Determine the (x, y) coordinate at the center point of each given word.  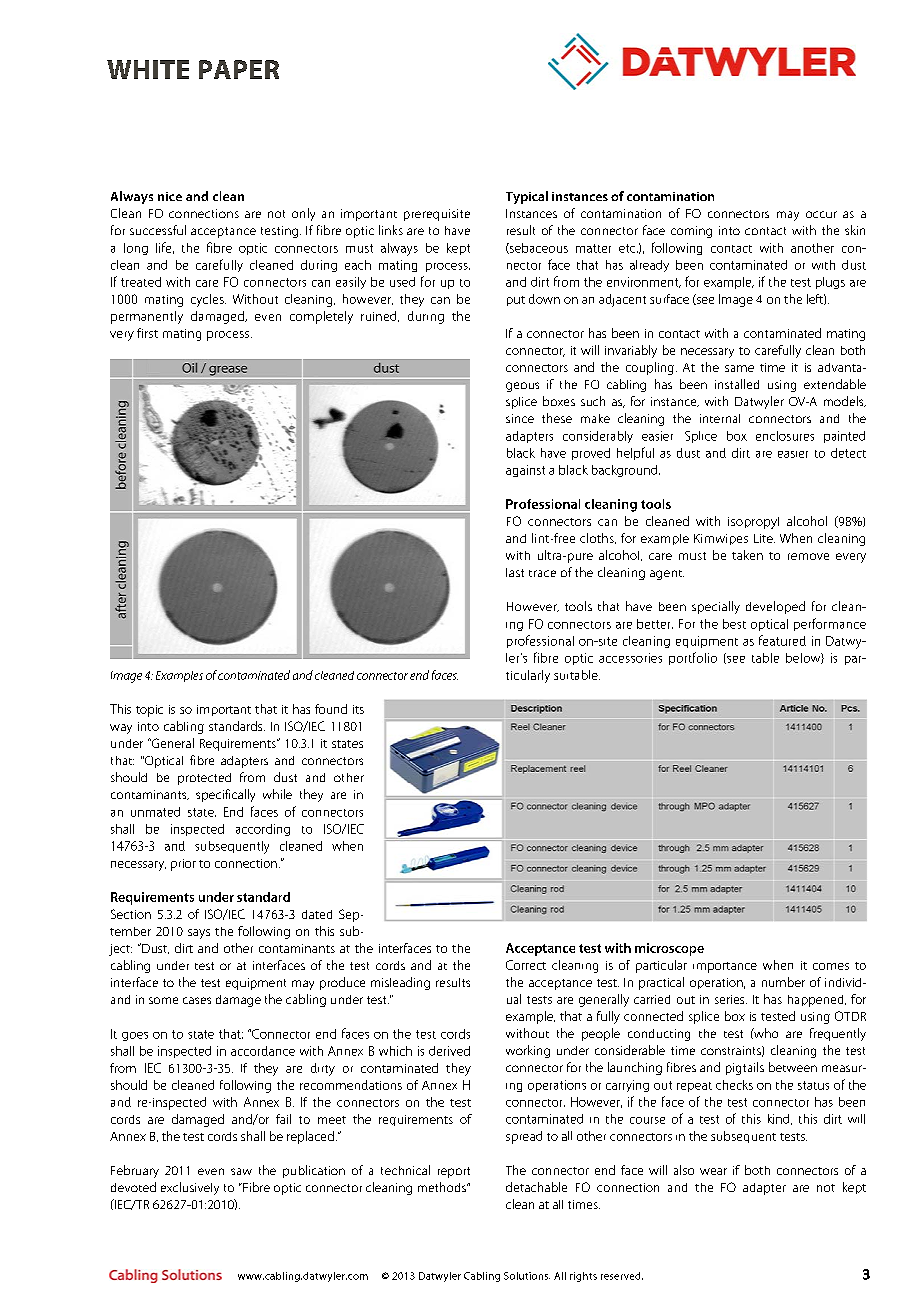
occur (821, 214)
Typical (527, 197)
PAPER (239, 69)
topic (149, 711)
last (515, 572)
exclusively (190, 1188)
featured (782, 640)
